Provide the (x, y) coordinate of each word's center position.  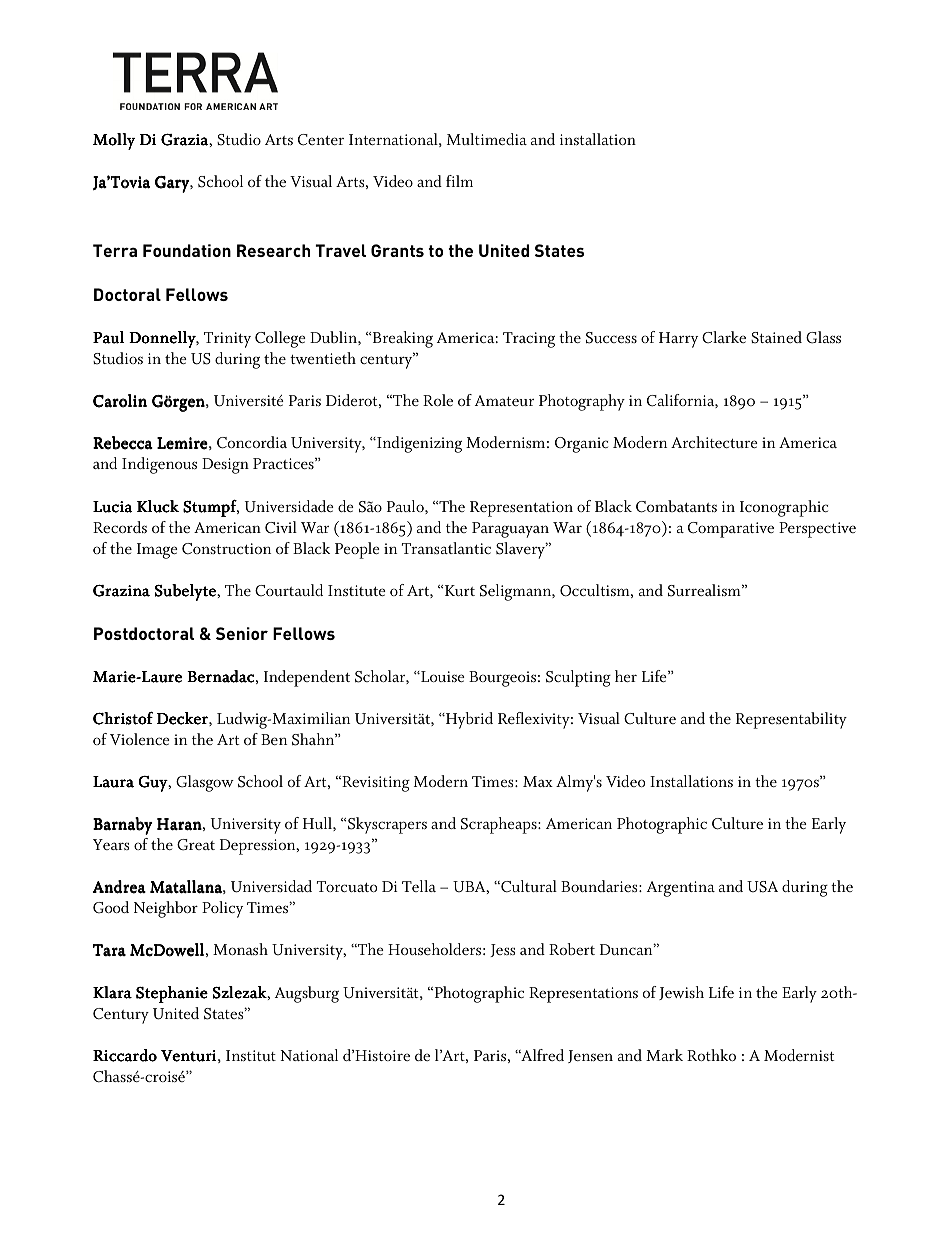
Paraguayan (510, 530)
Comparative (731, 530)
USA (762, 887)
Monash (240, 949)
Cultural (528, 886)
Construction (226, 549)
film (459, 181)
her (626, 676)
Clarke (724, 337)
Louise (442, 677)
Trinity (227, 340)
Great (196, 845)
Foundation (187, 250)
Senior (242, 633)
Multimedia (487, 139)
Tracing (529, 340)
